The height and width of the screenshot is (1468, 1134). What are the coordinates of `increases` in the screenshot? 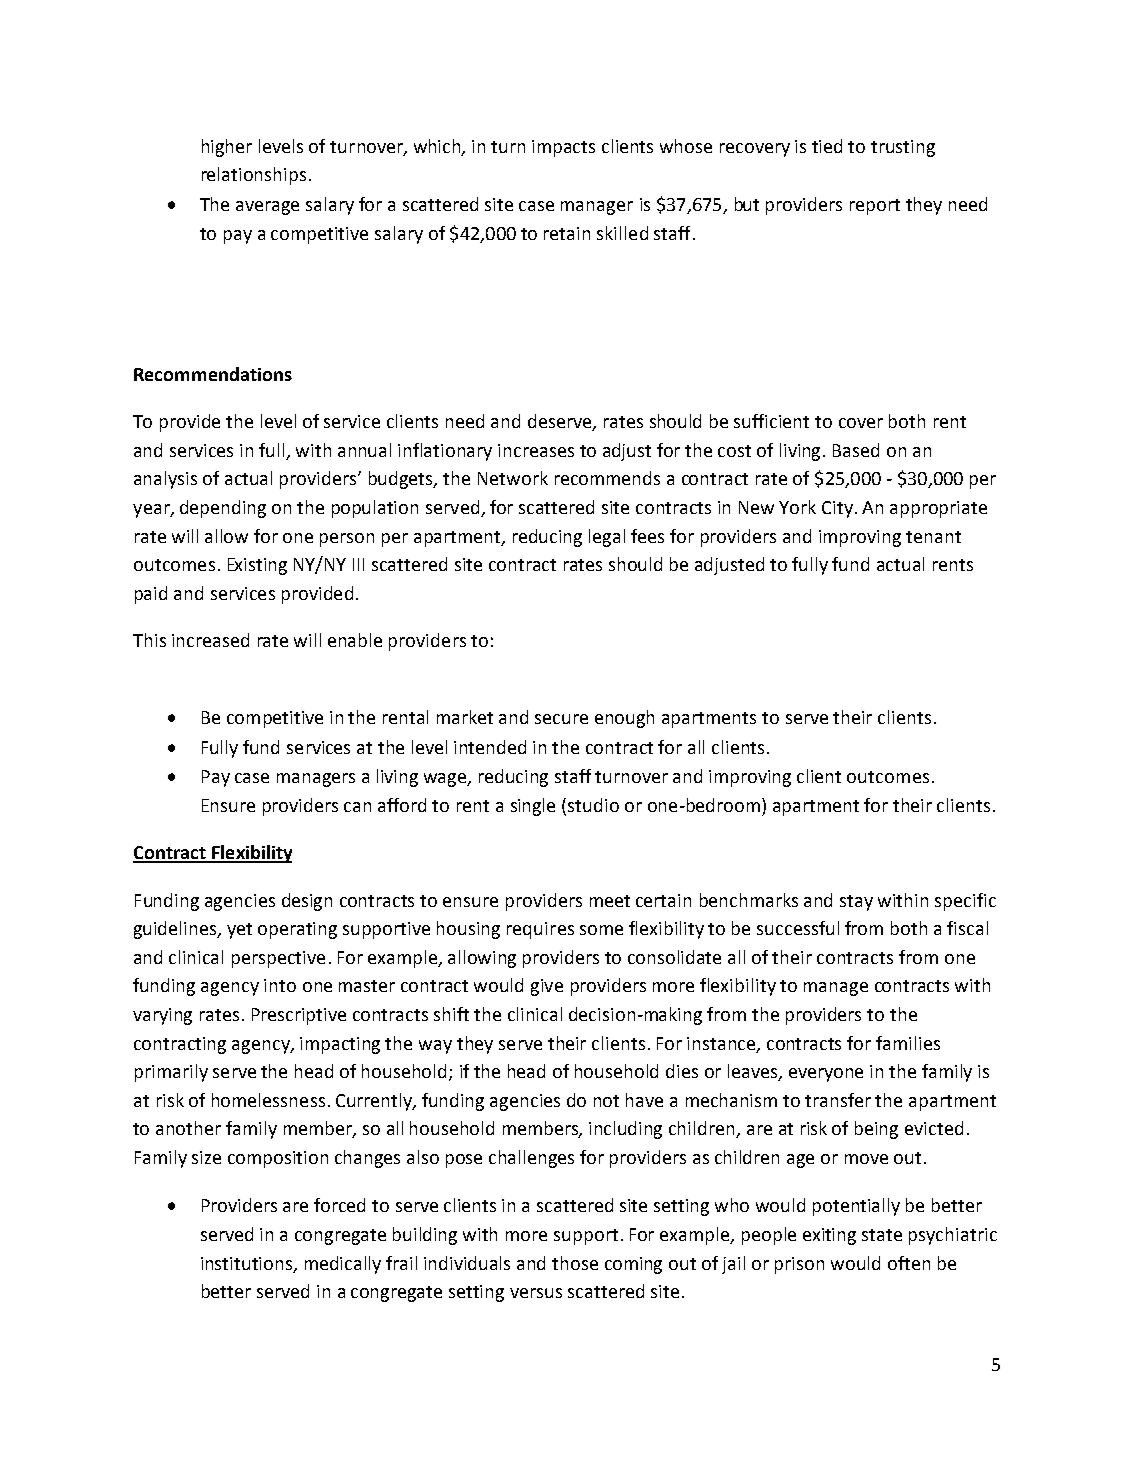 It's located at (536, 450).
